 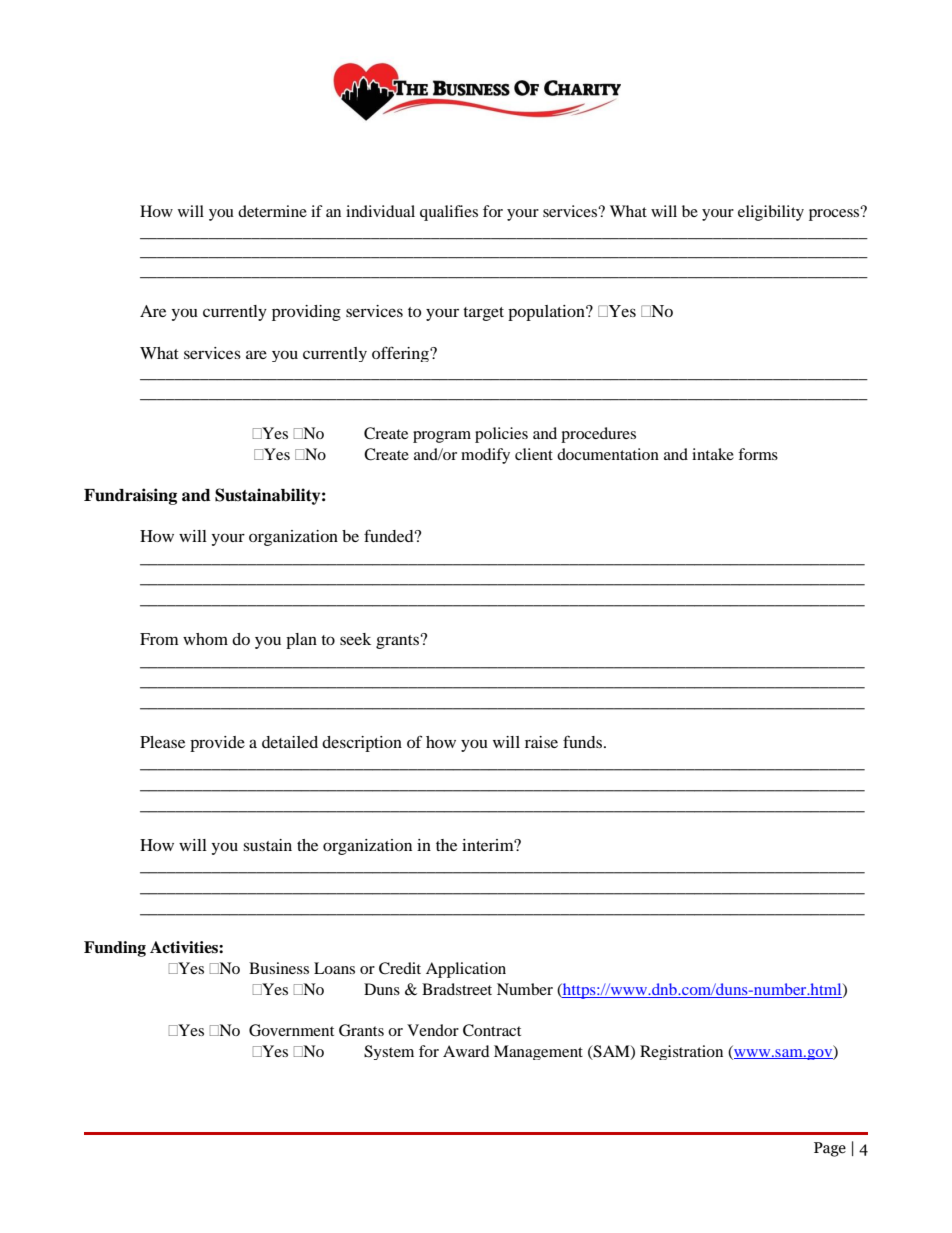 What do you see at coordinates (205, 639) in the screenshot?
I see `whom` at bounding box center [205, 639].
